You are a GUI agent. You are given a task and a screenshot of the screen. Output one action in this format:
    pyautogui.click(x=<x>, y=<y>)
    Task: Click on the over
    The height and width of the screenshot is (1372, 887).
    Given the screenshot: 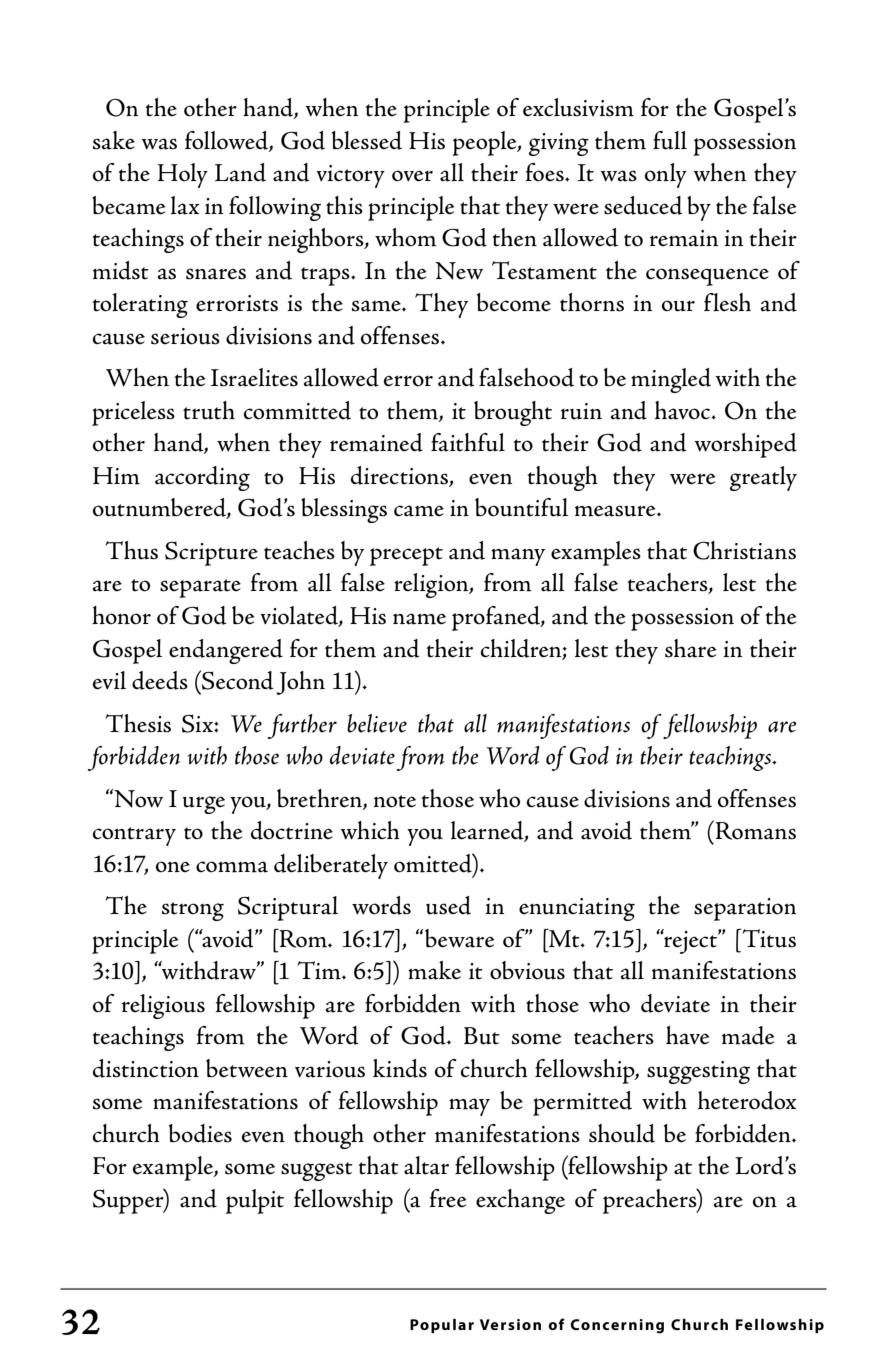 What is the action you would take?
    pyautogui.click(x=412, y=176)
